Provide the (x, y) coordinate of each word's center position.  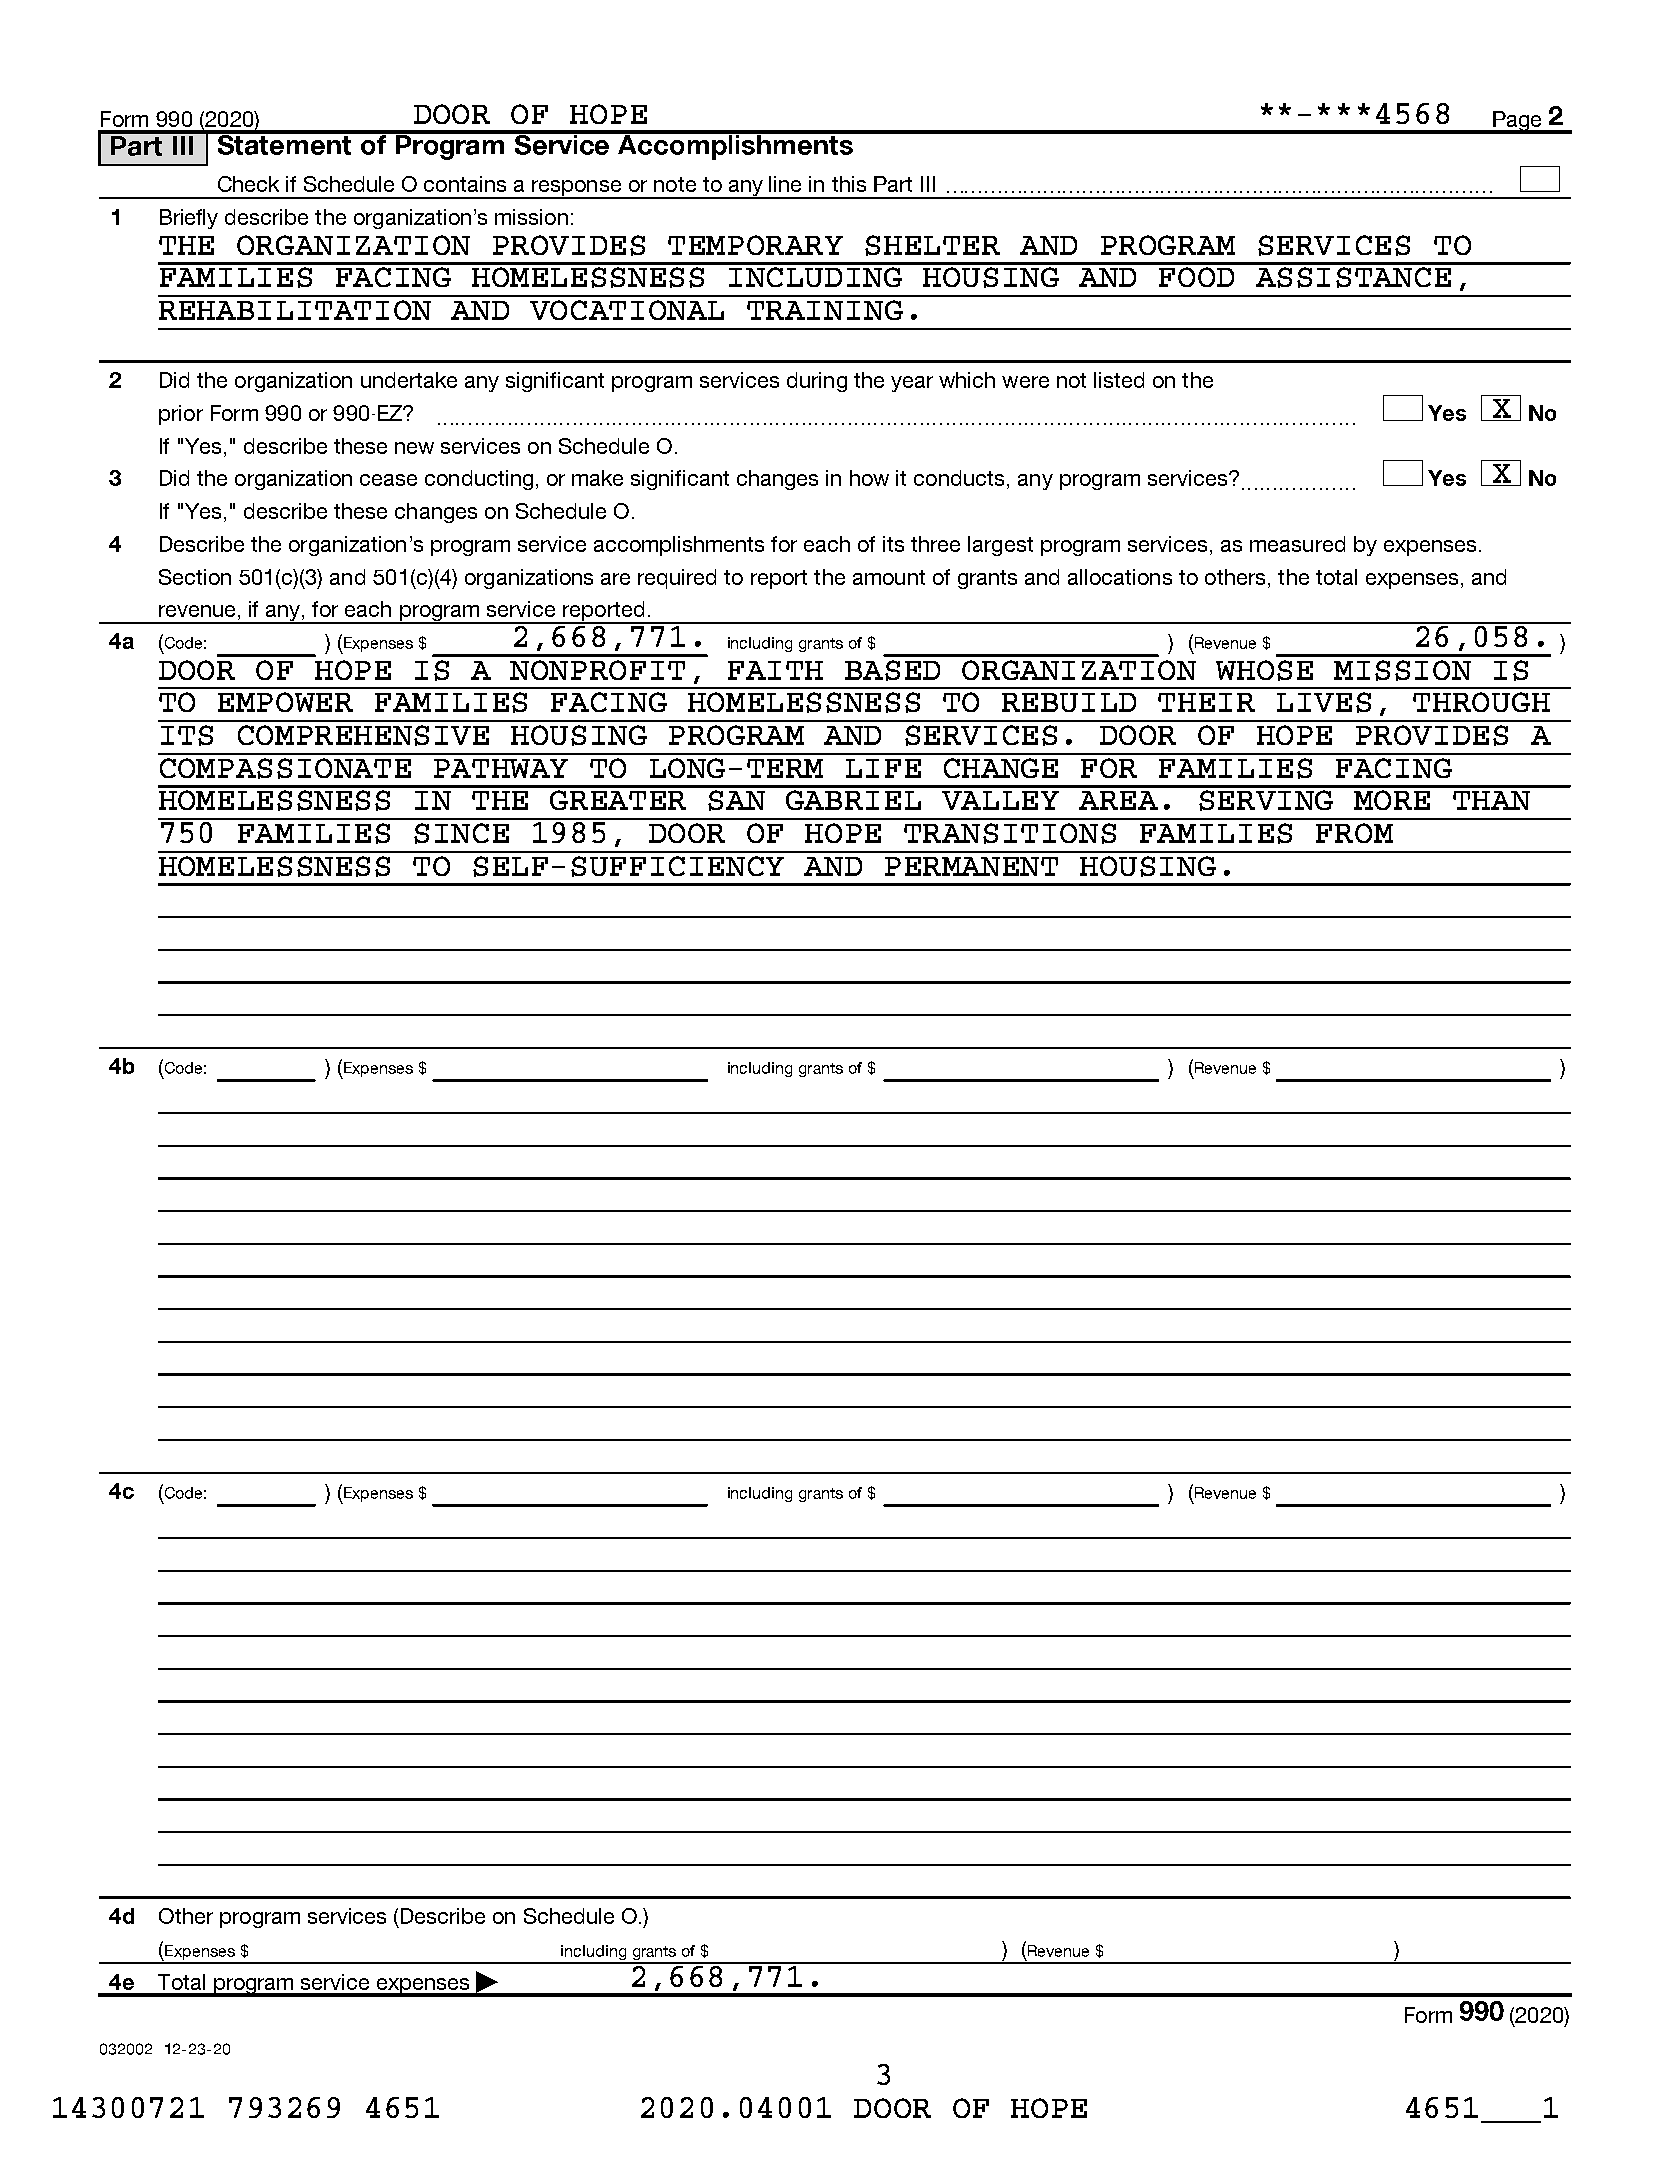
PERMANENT (971, 866)
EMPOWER (285, 702)
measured (1297, 544)
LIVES (1324, 702)
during (817, 382)
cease (388, 480)
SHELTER (932, 245)
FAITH (775, 670)
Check (248, 184)
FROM (1354, 833)
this (849, 184)
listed (1119, 380)
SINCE (461, 833)
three (935, 544)
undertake (409, 380)
